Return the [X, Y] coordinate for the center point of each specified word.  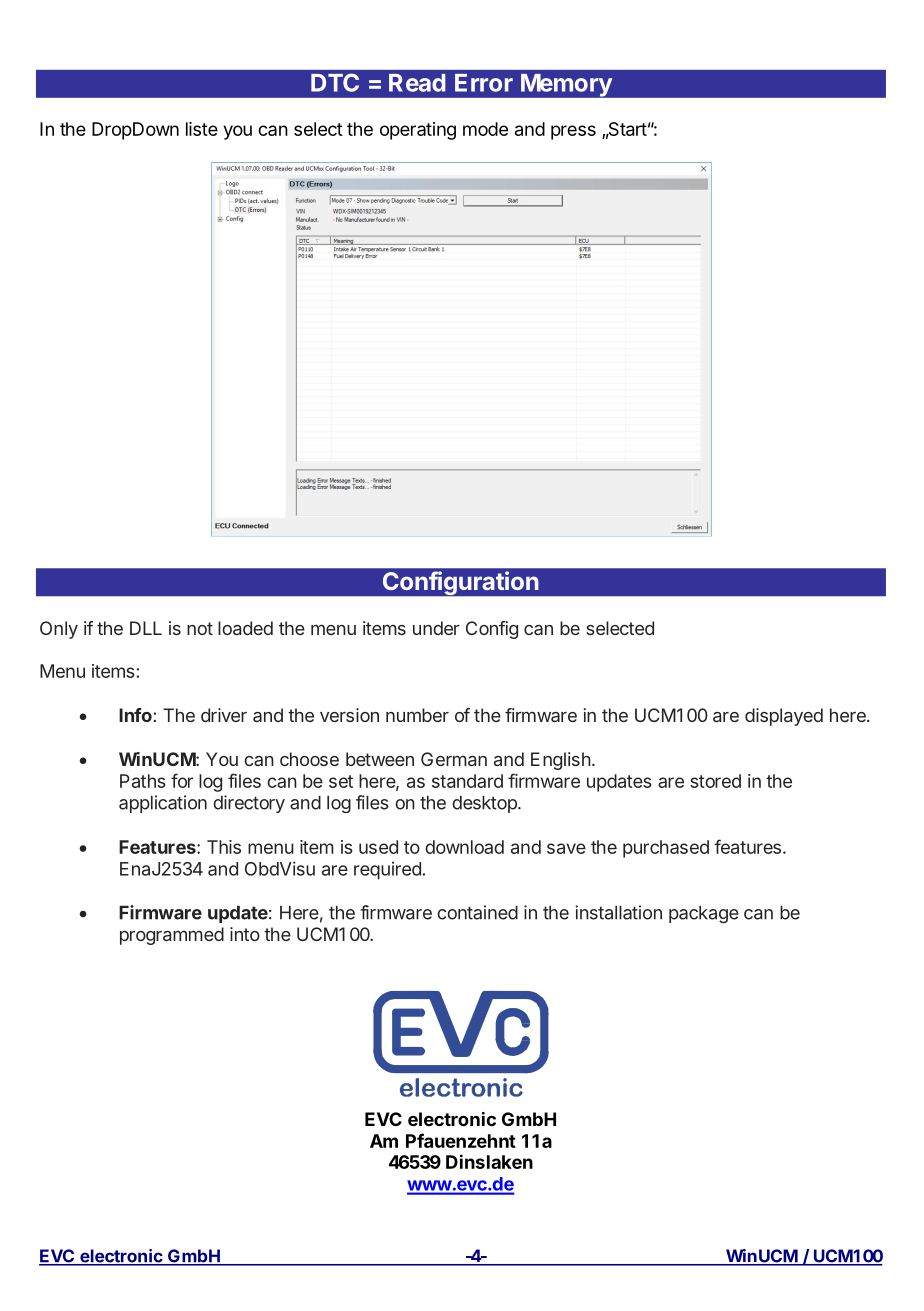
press [573, 132]
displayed [784, 717]
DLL [146, 628]
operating [418, 131]
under [436, 628]
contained [477, 912]
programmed [172, 936]
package [704, 915]
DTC [335, 82]
